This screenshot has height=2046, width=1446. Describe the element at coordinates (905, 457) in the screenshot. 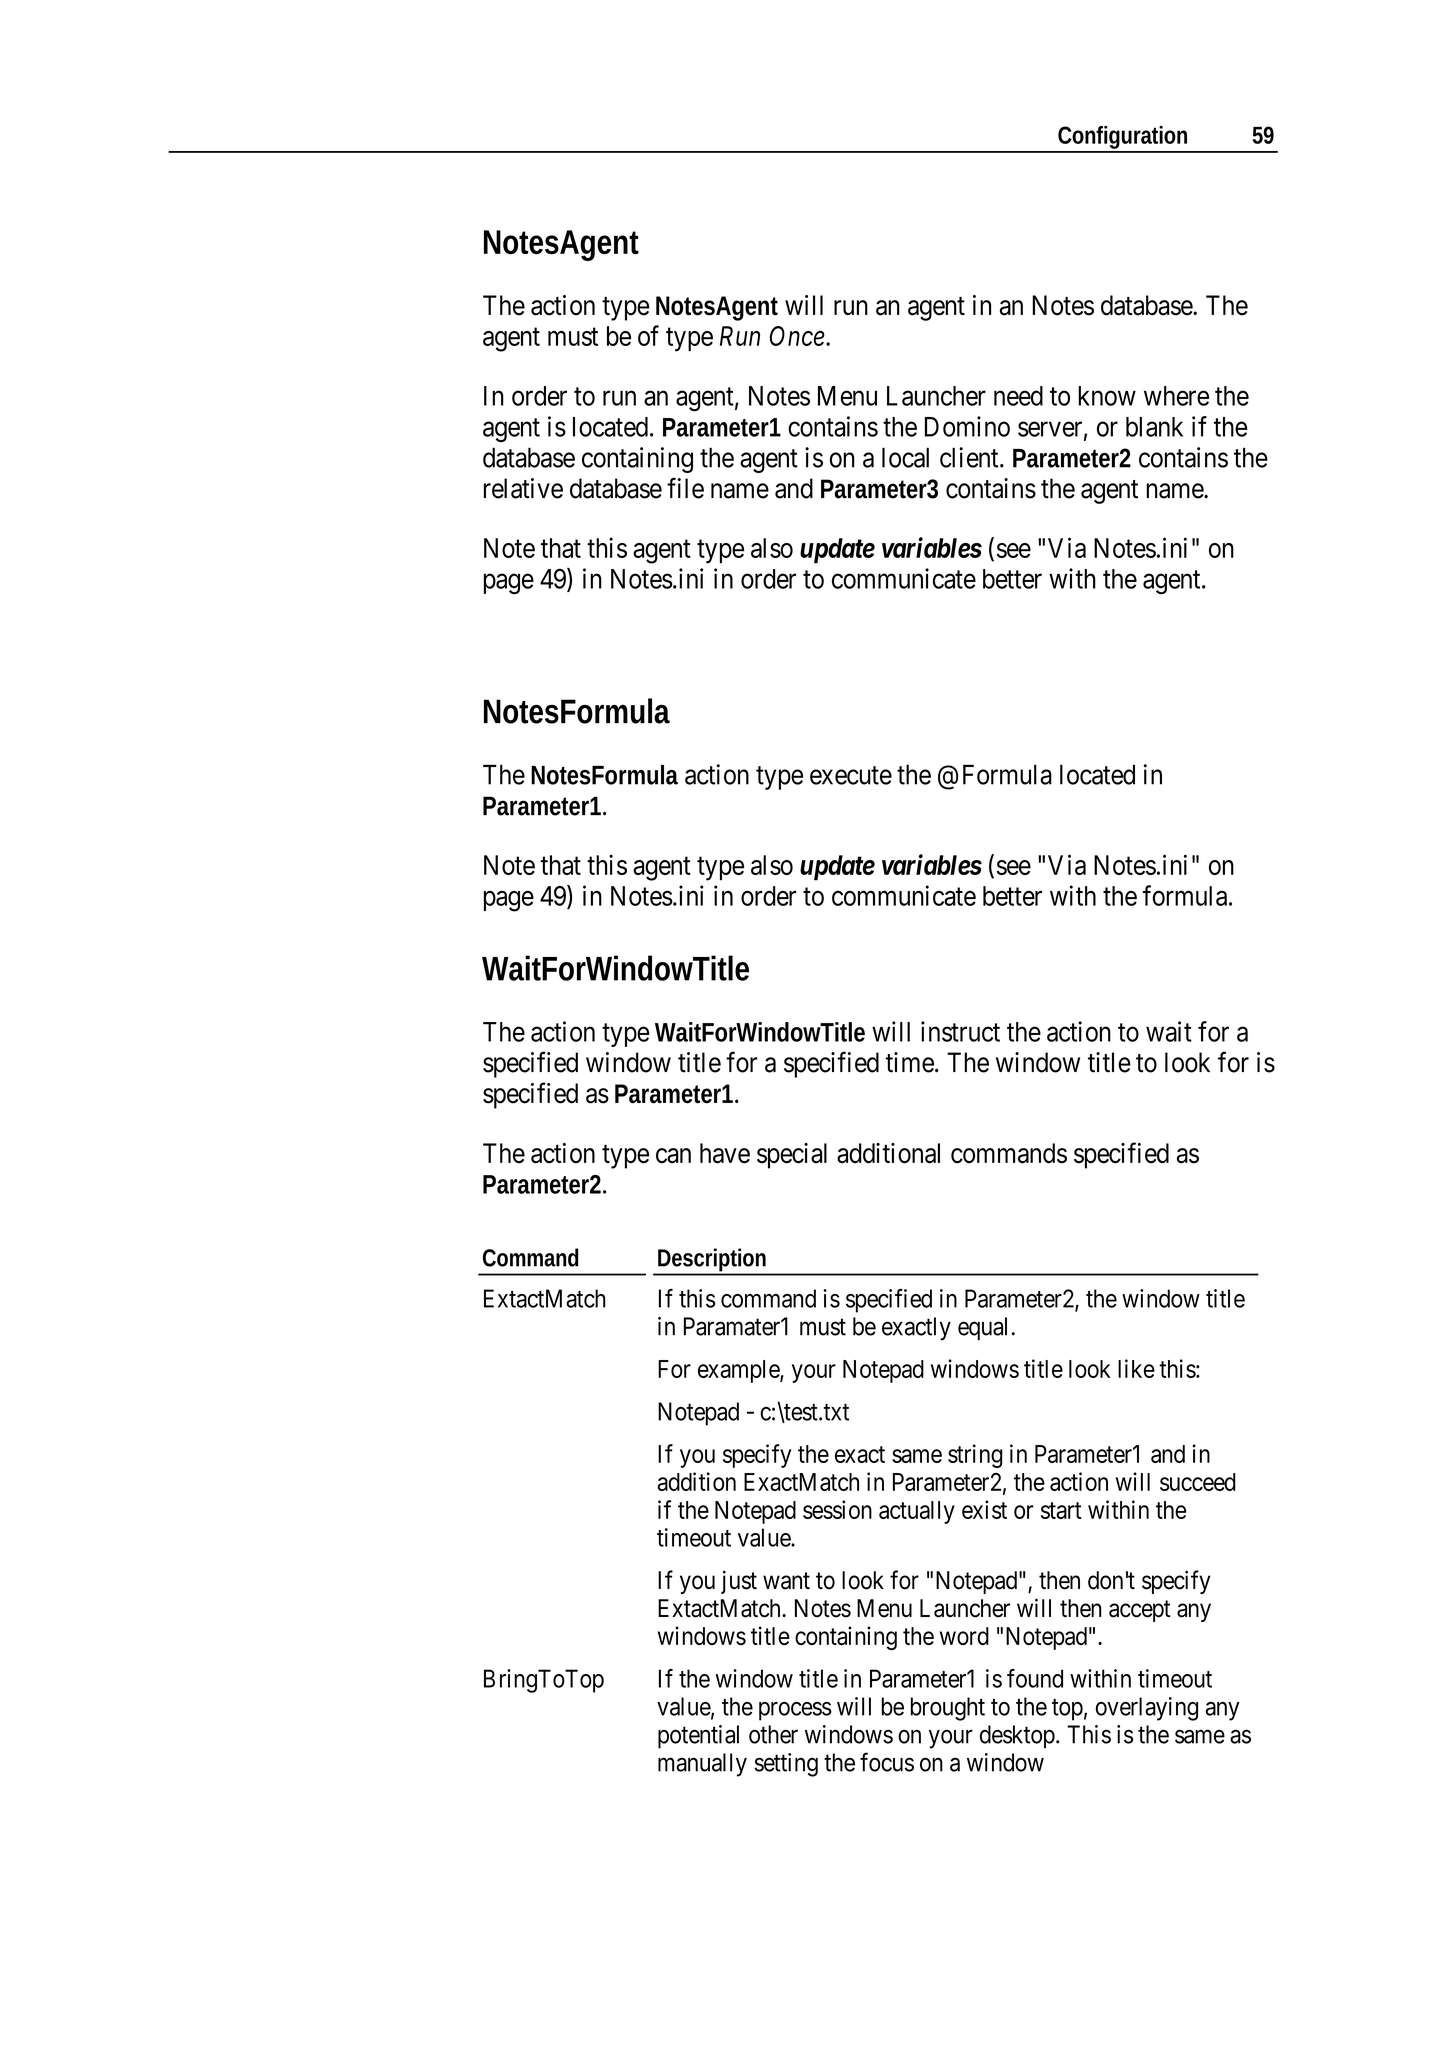

I see `local` at that location.
